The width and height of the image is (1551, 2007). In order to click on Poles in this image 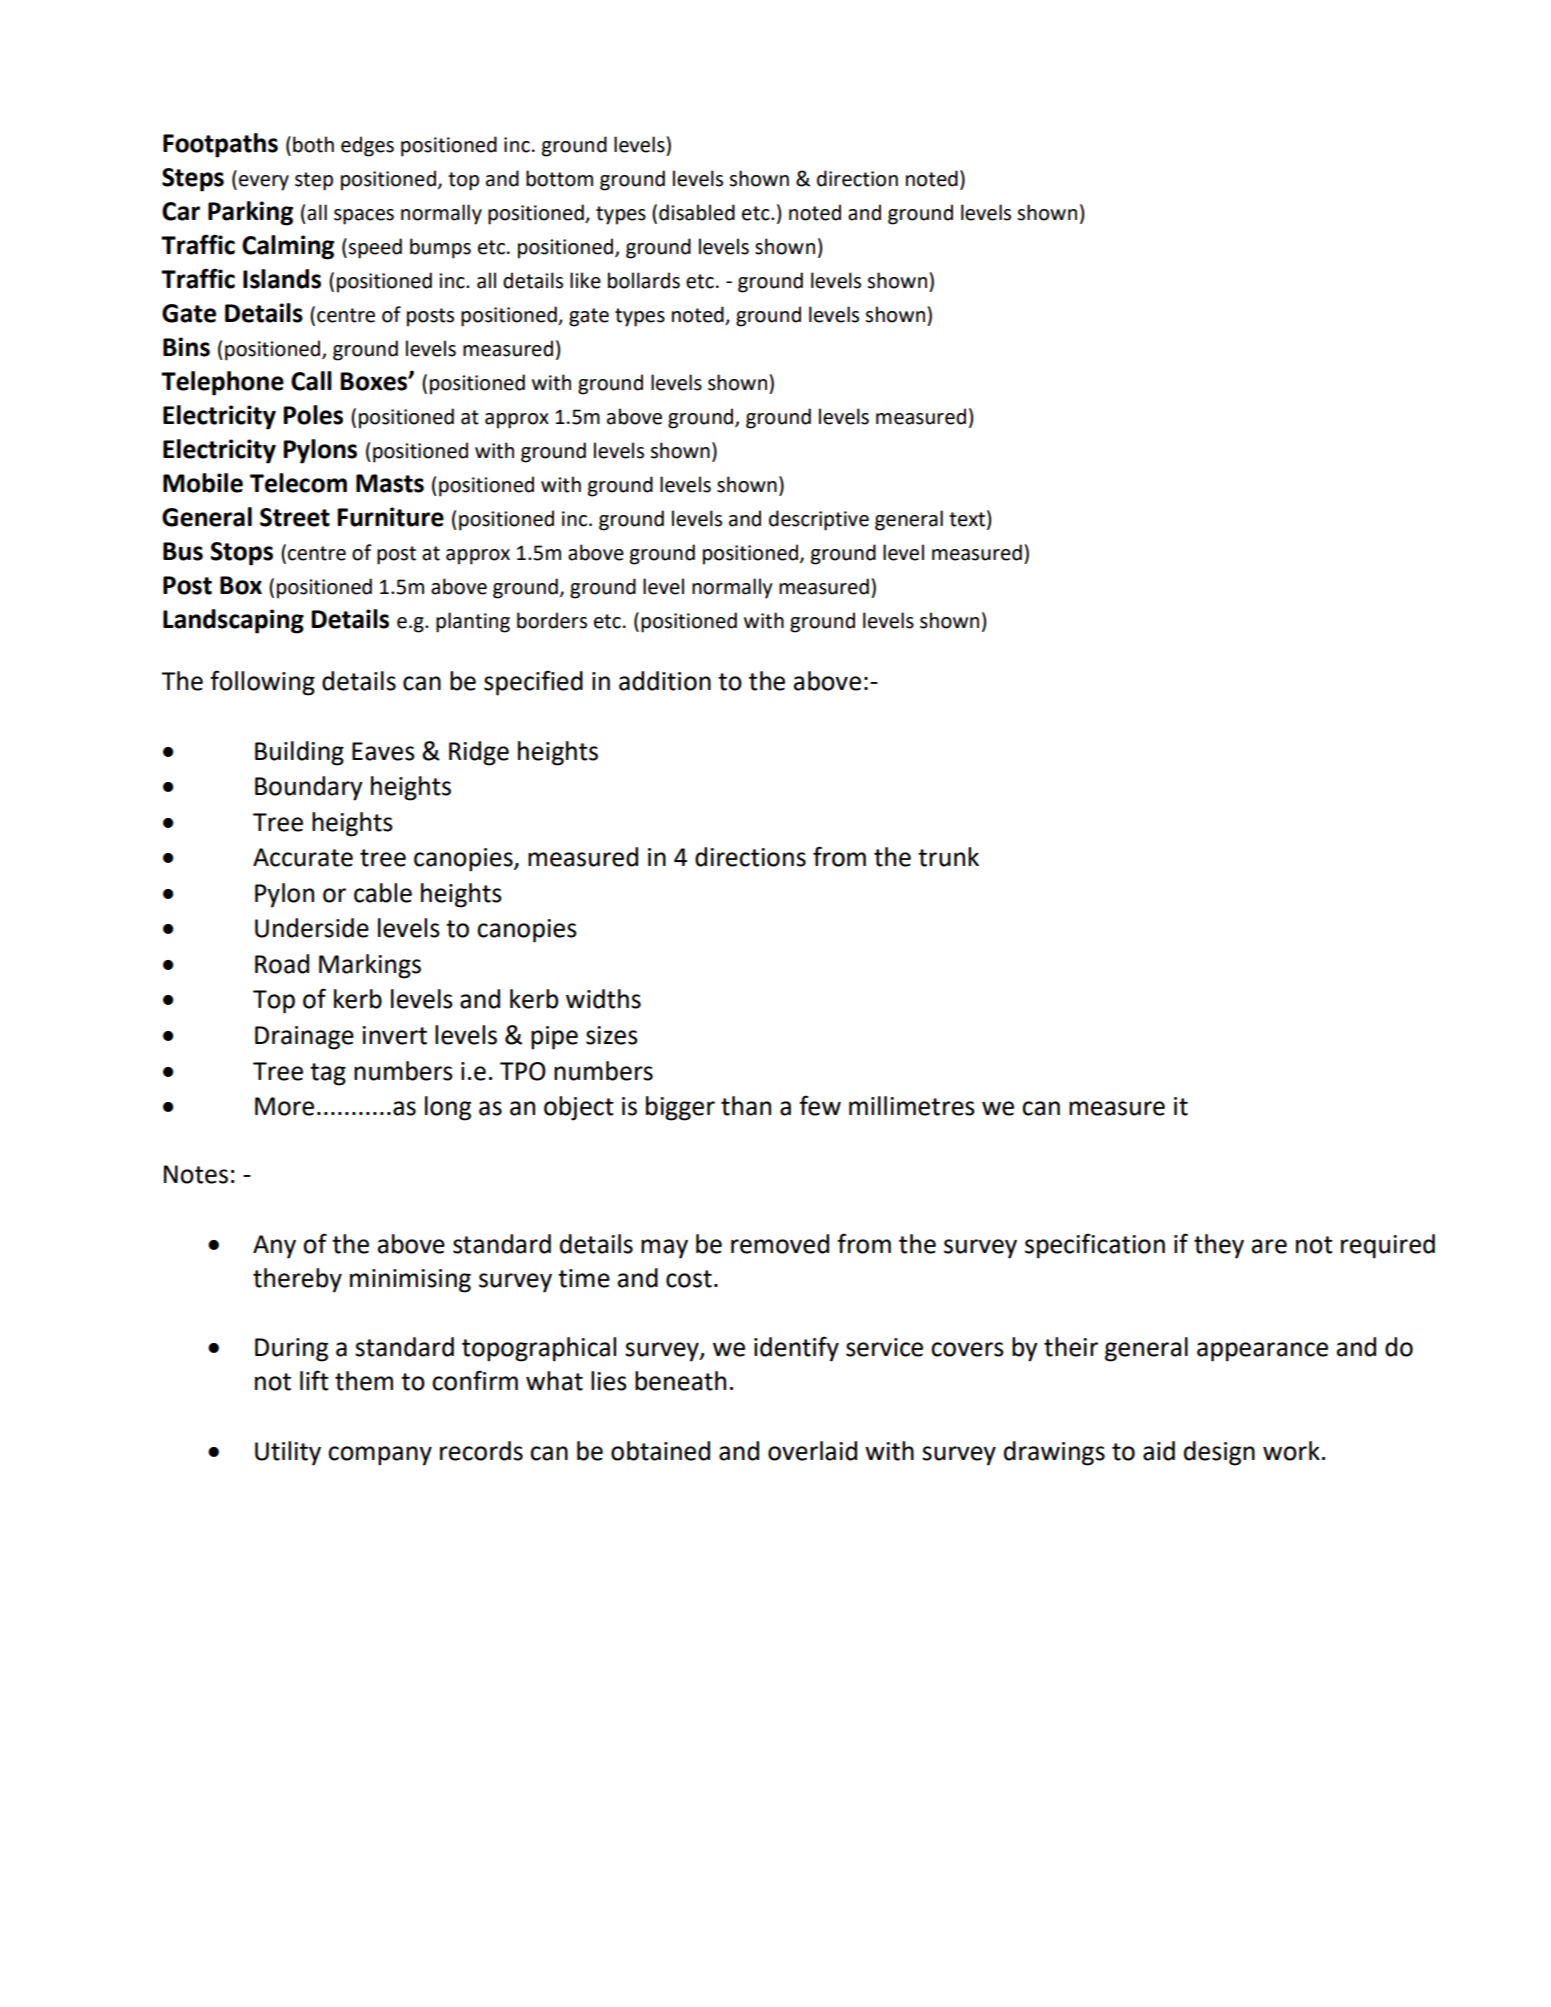, I will do `click(313, 415)`.
